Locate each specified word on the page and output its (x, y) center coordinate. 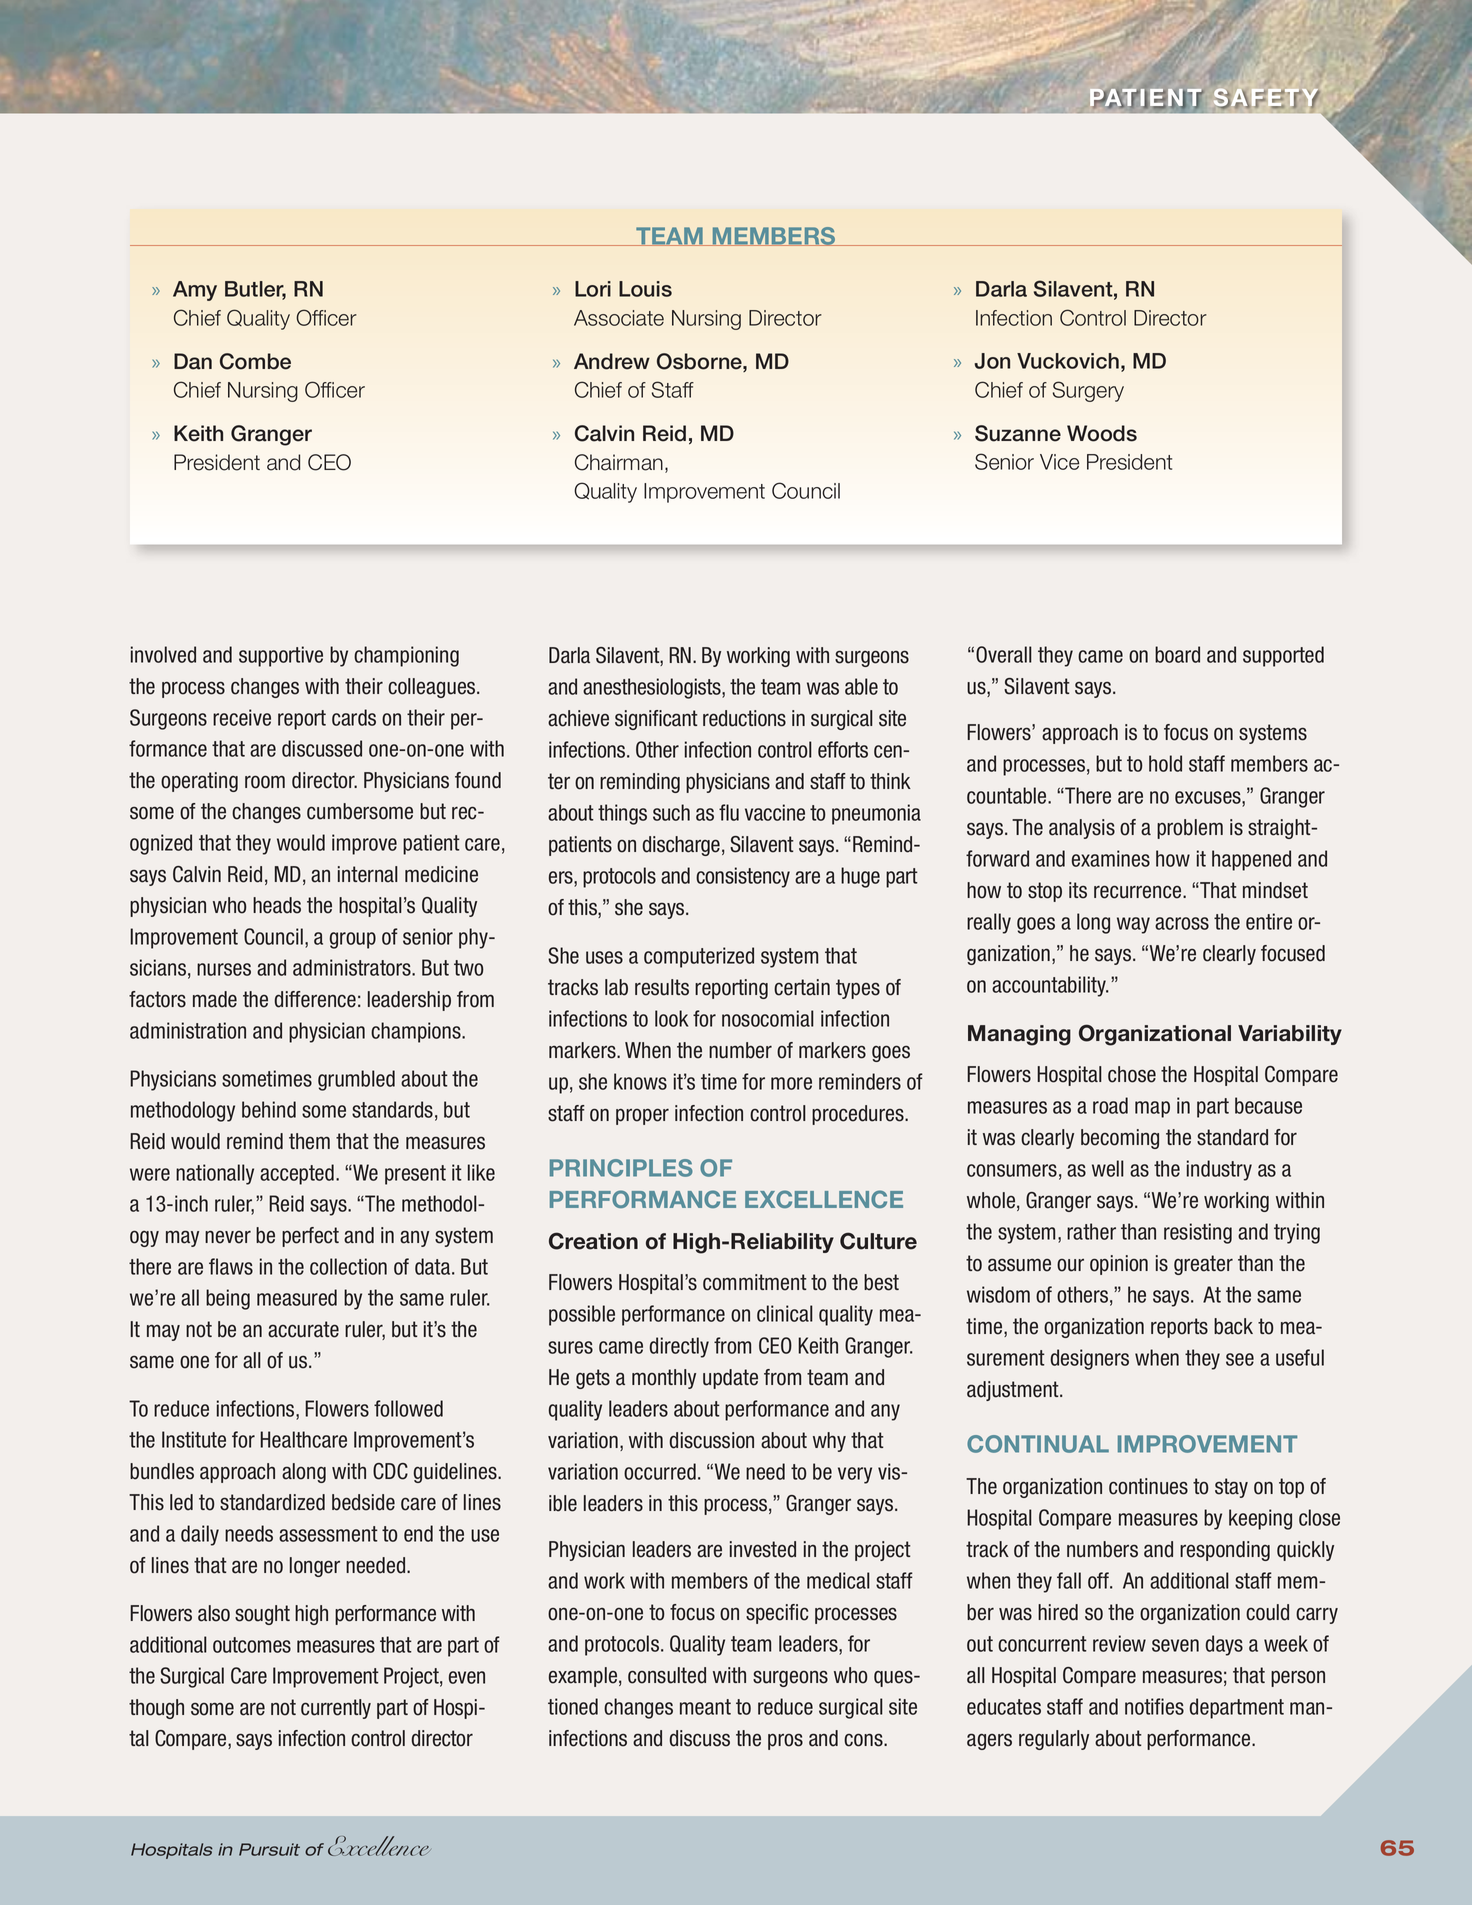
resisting (1198, 1233)
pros (785, 1741)
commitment (755, 1282)
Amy (195, 291)
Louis (645, 289)
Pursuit (269, 1849)
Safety (1266, 99)
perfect (310, 1237)
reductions (744, 718)
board (1177, 654)
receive (242, 717)
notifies (1154, 1706)
